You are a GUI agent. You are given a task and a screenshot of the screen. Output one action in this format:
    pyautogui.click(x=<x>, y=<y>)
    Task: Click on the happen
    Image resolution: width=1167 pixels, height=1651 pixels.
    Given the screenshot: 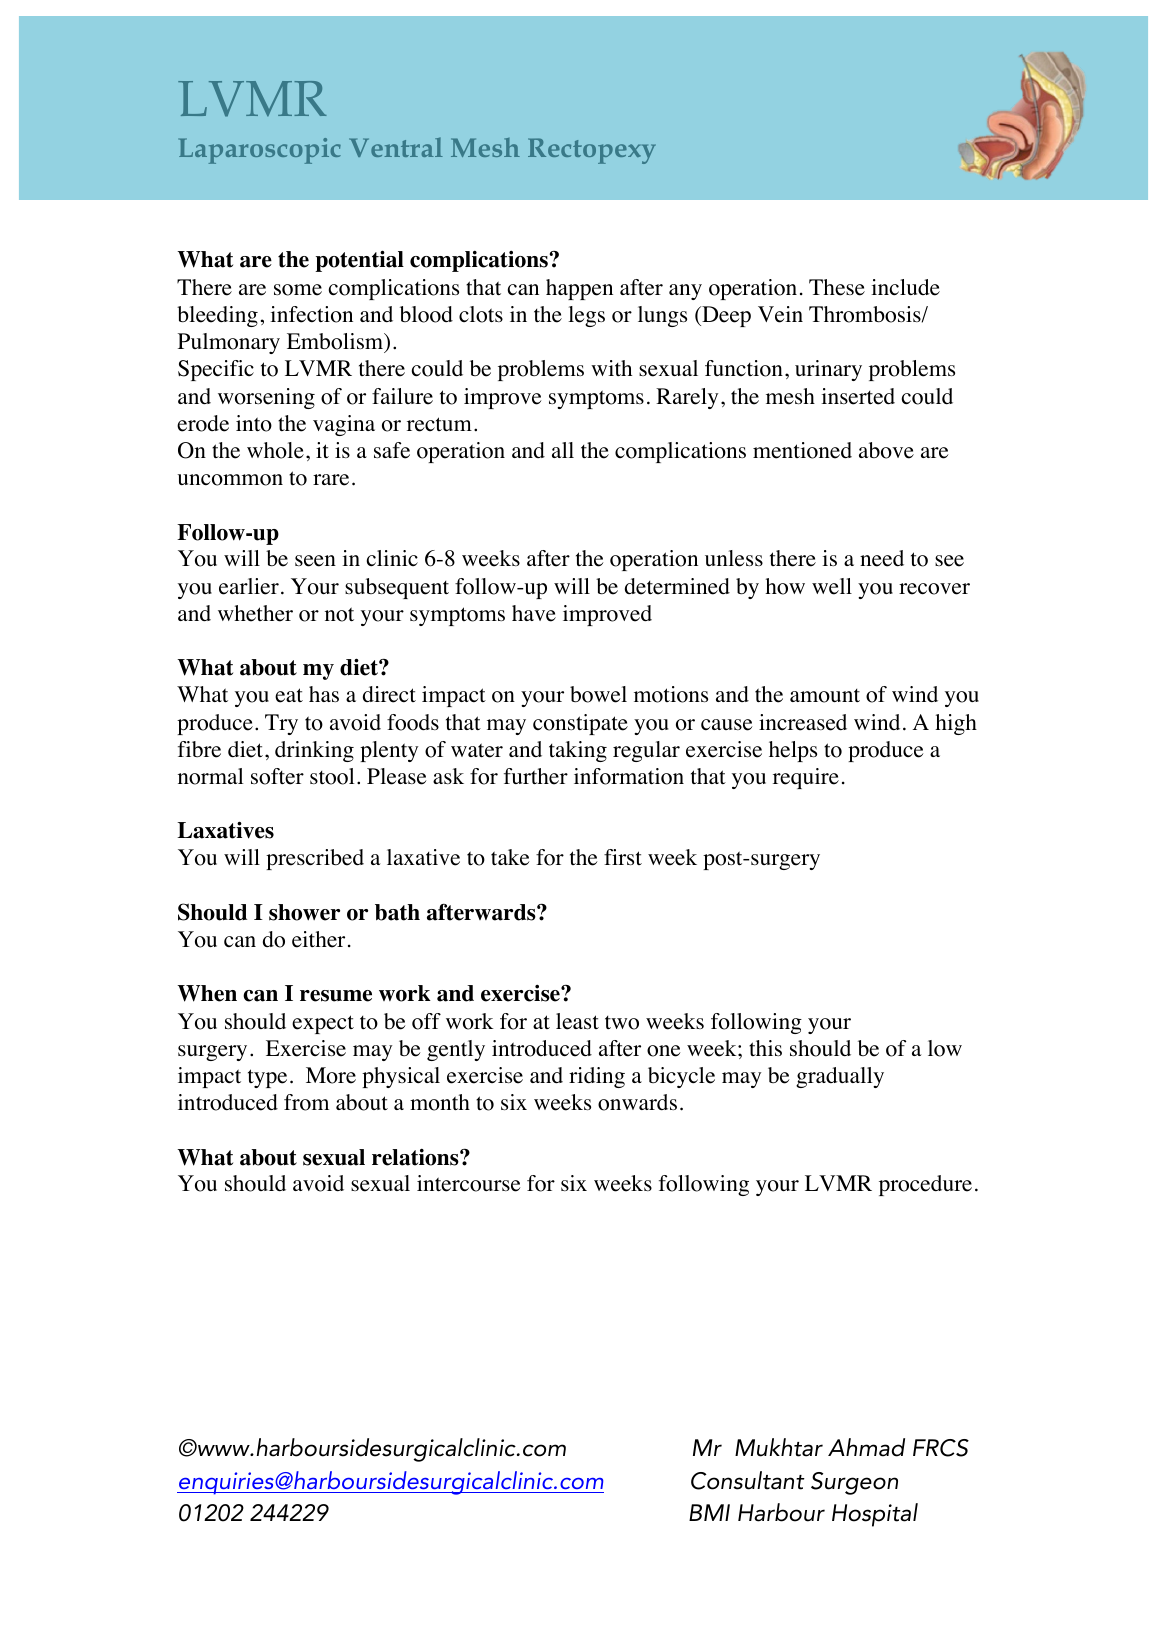 What is the action you would take?
    pyautogui.click(x=579, y=289)
